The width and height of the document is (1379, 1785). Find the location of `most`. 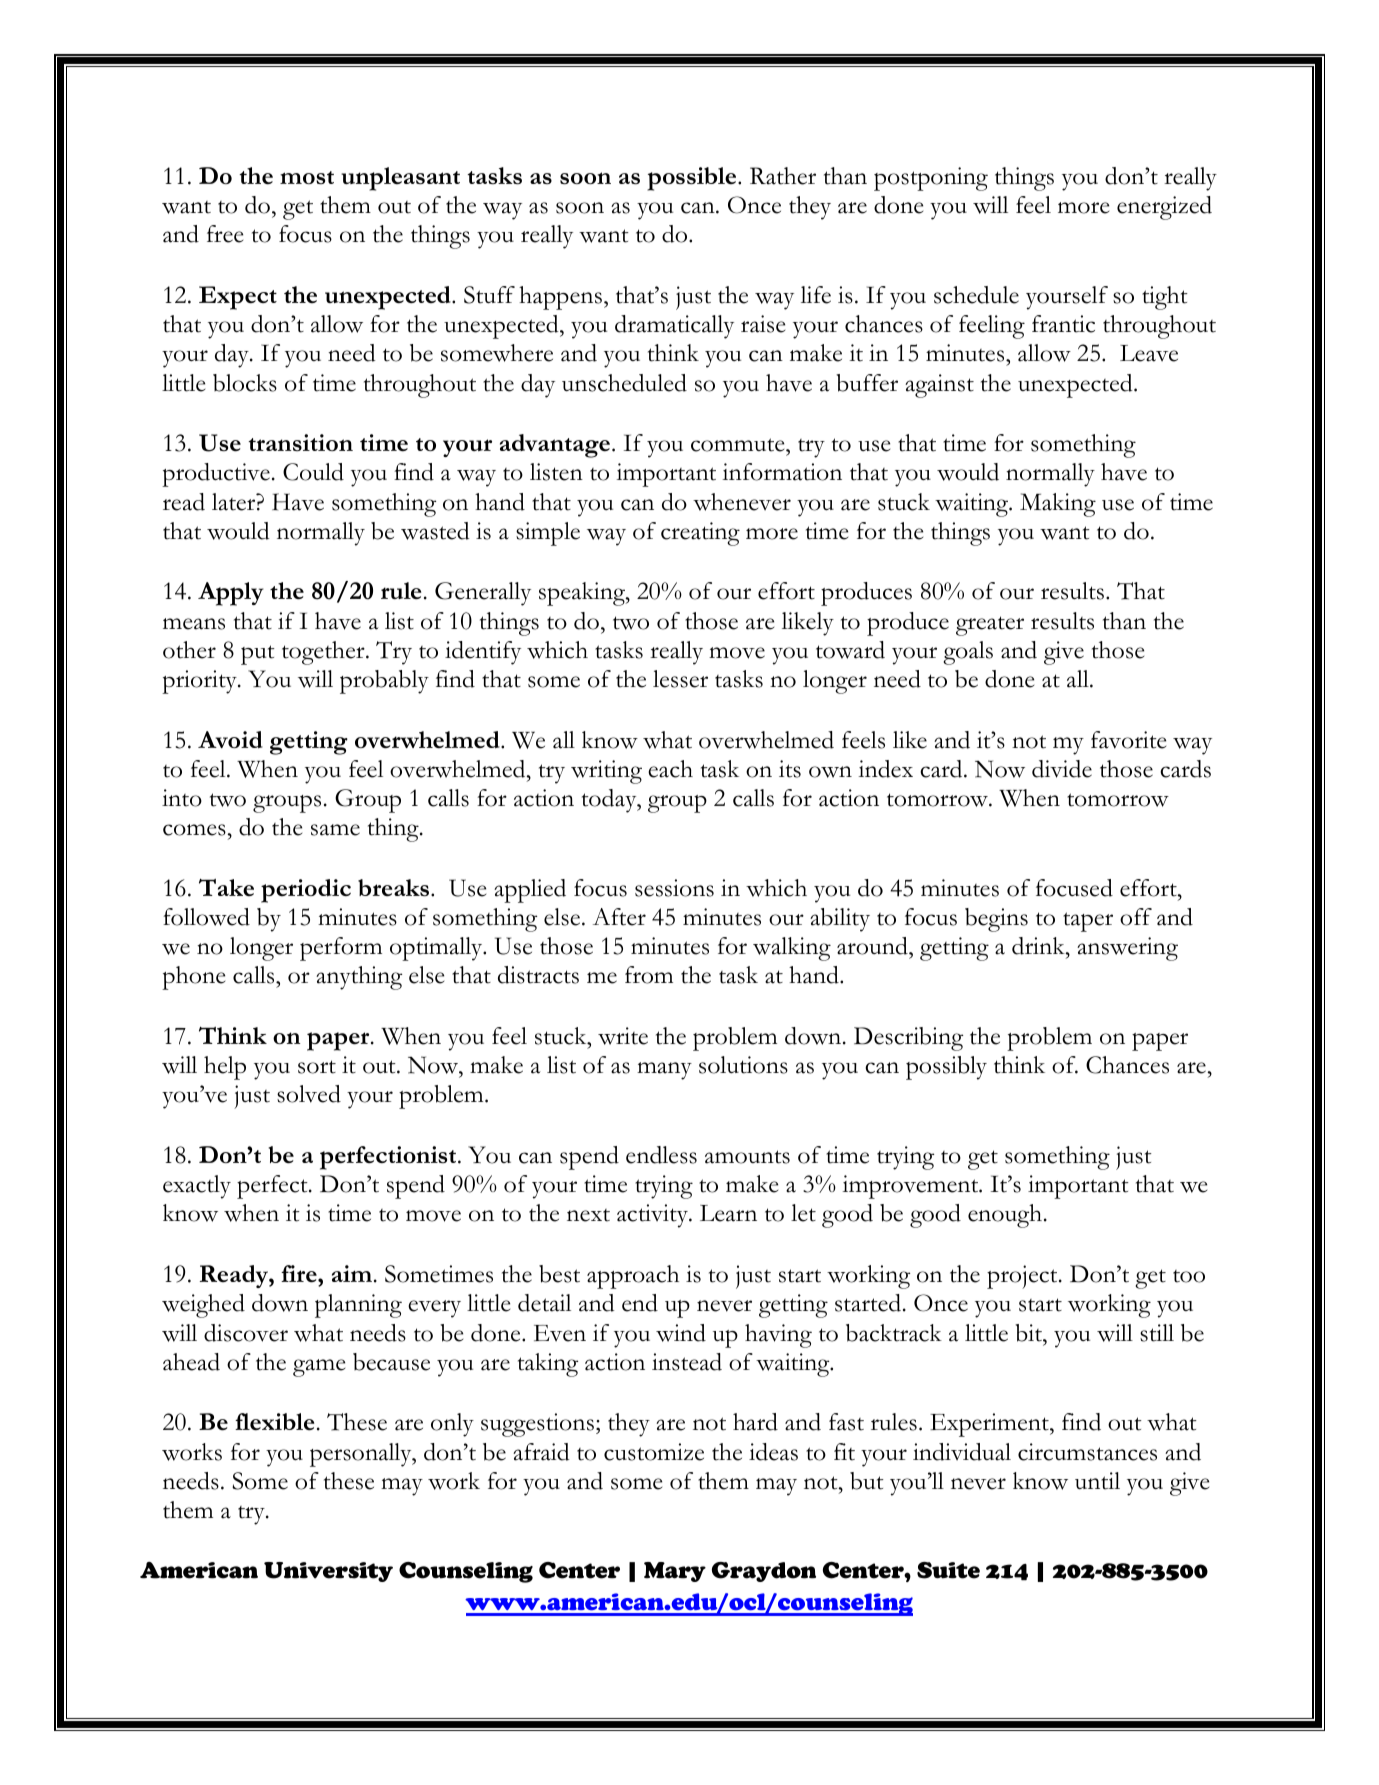

most is located at coordinates (307, 178).
